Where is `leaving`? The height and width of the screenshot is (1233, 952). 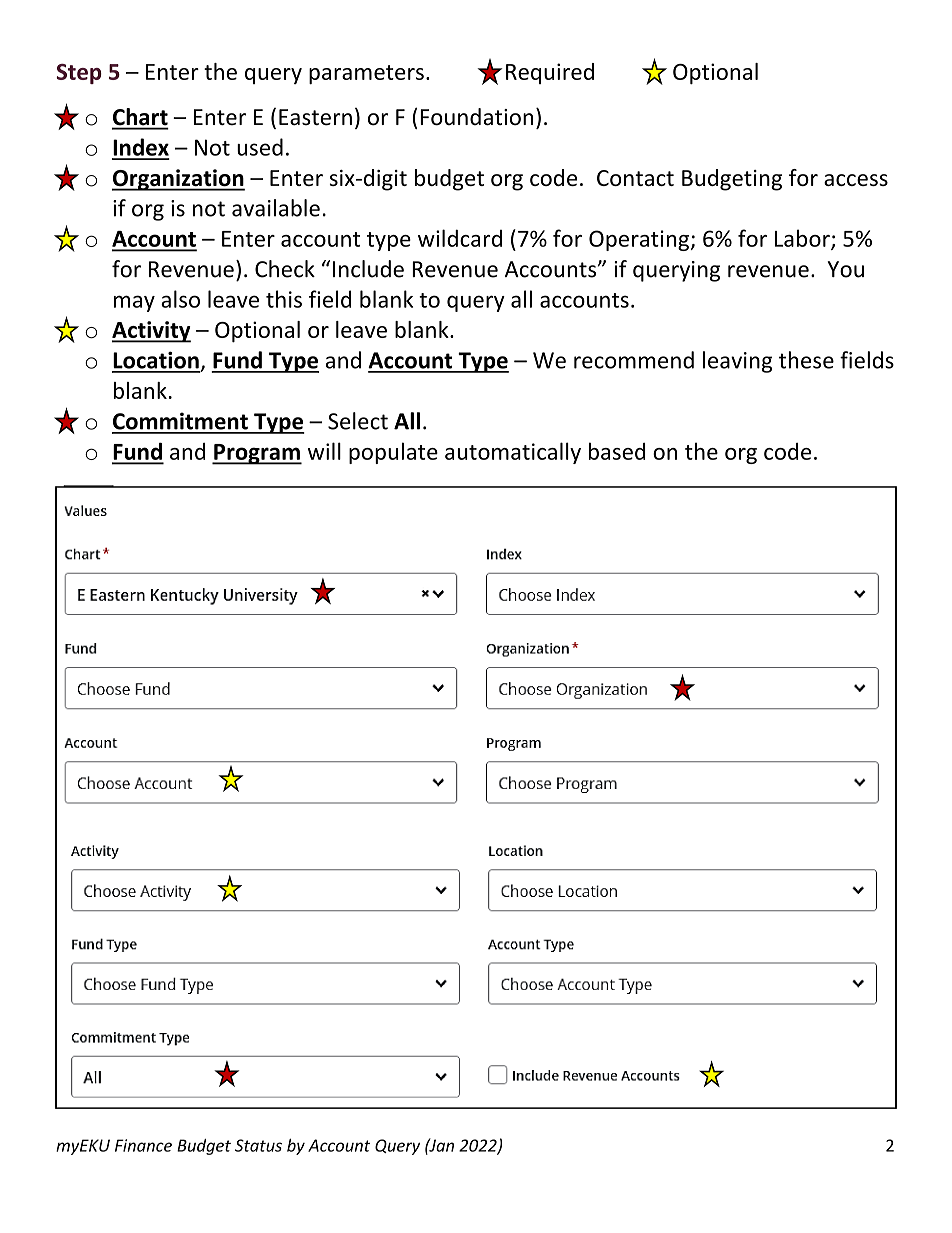
leaving is located at coordinates (737, 362).
